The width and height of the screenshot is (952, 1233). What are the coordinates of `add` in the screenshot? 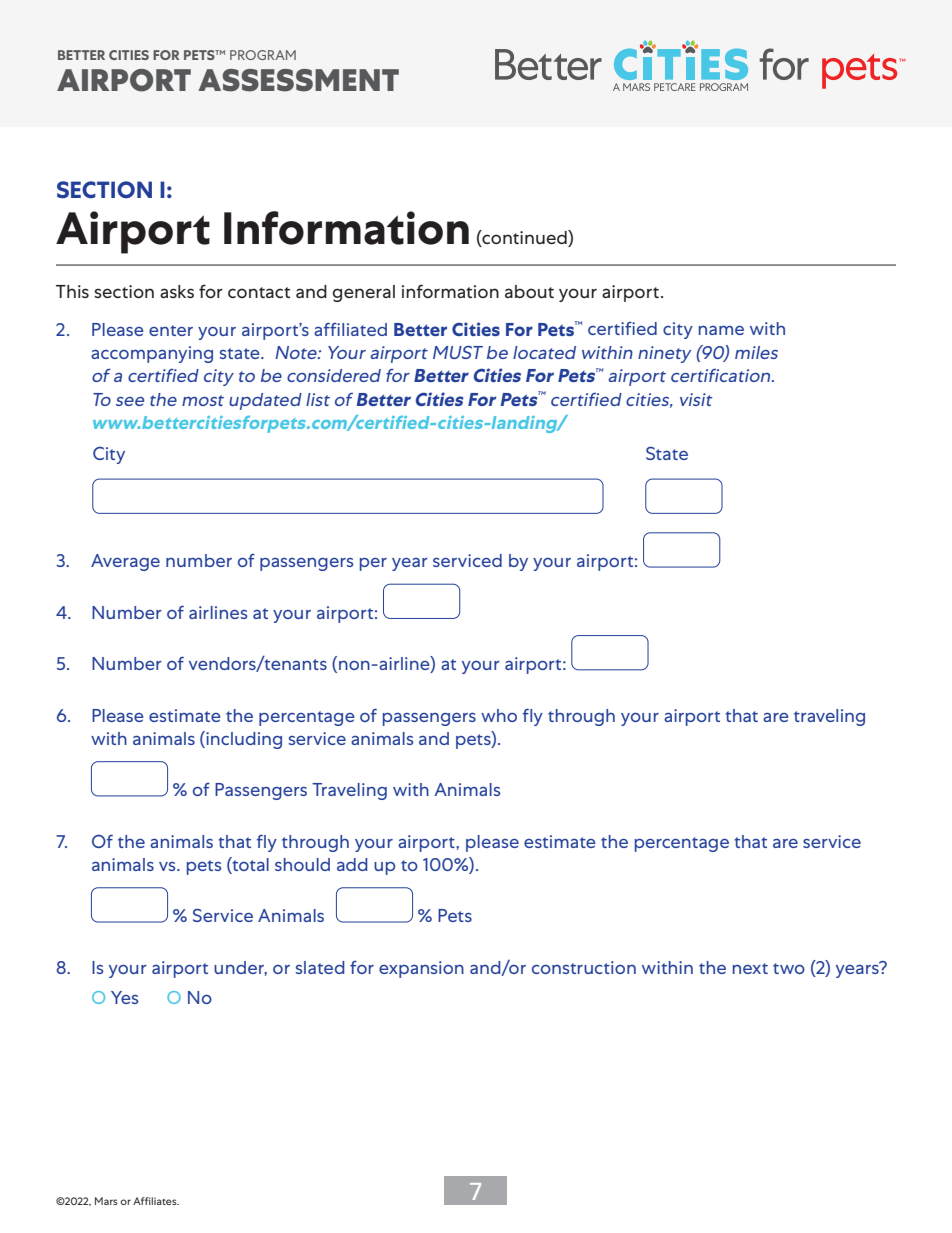 It's located at (352, 864).
